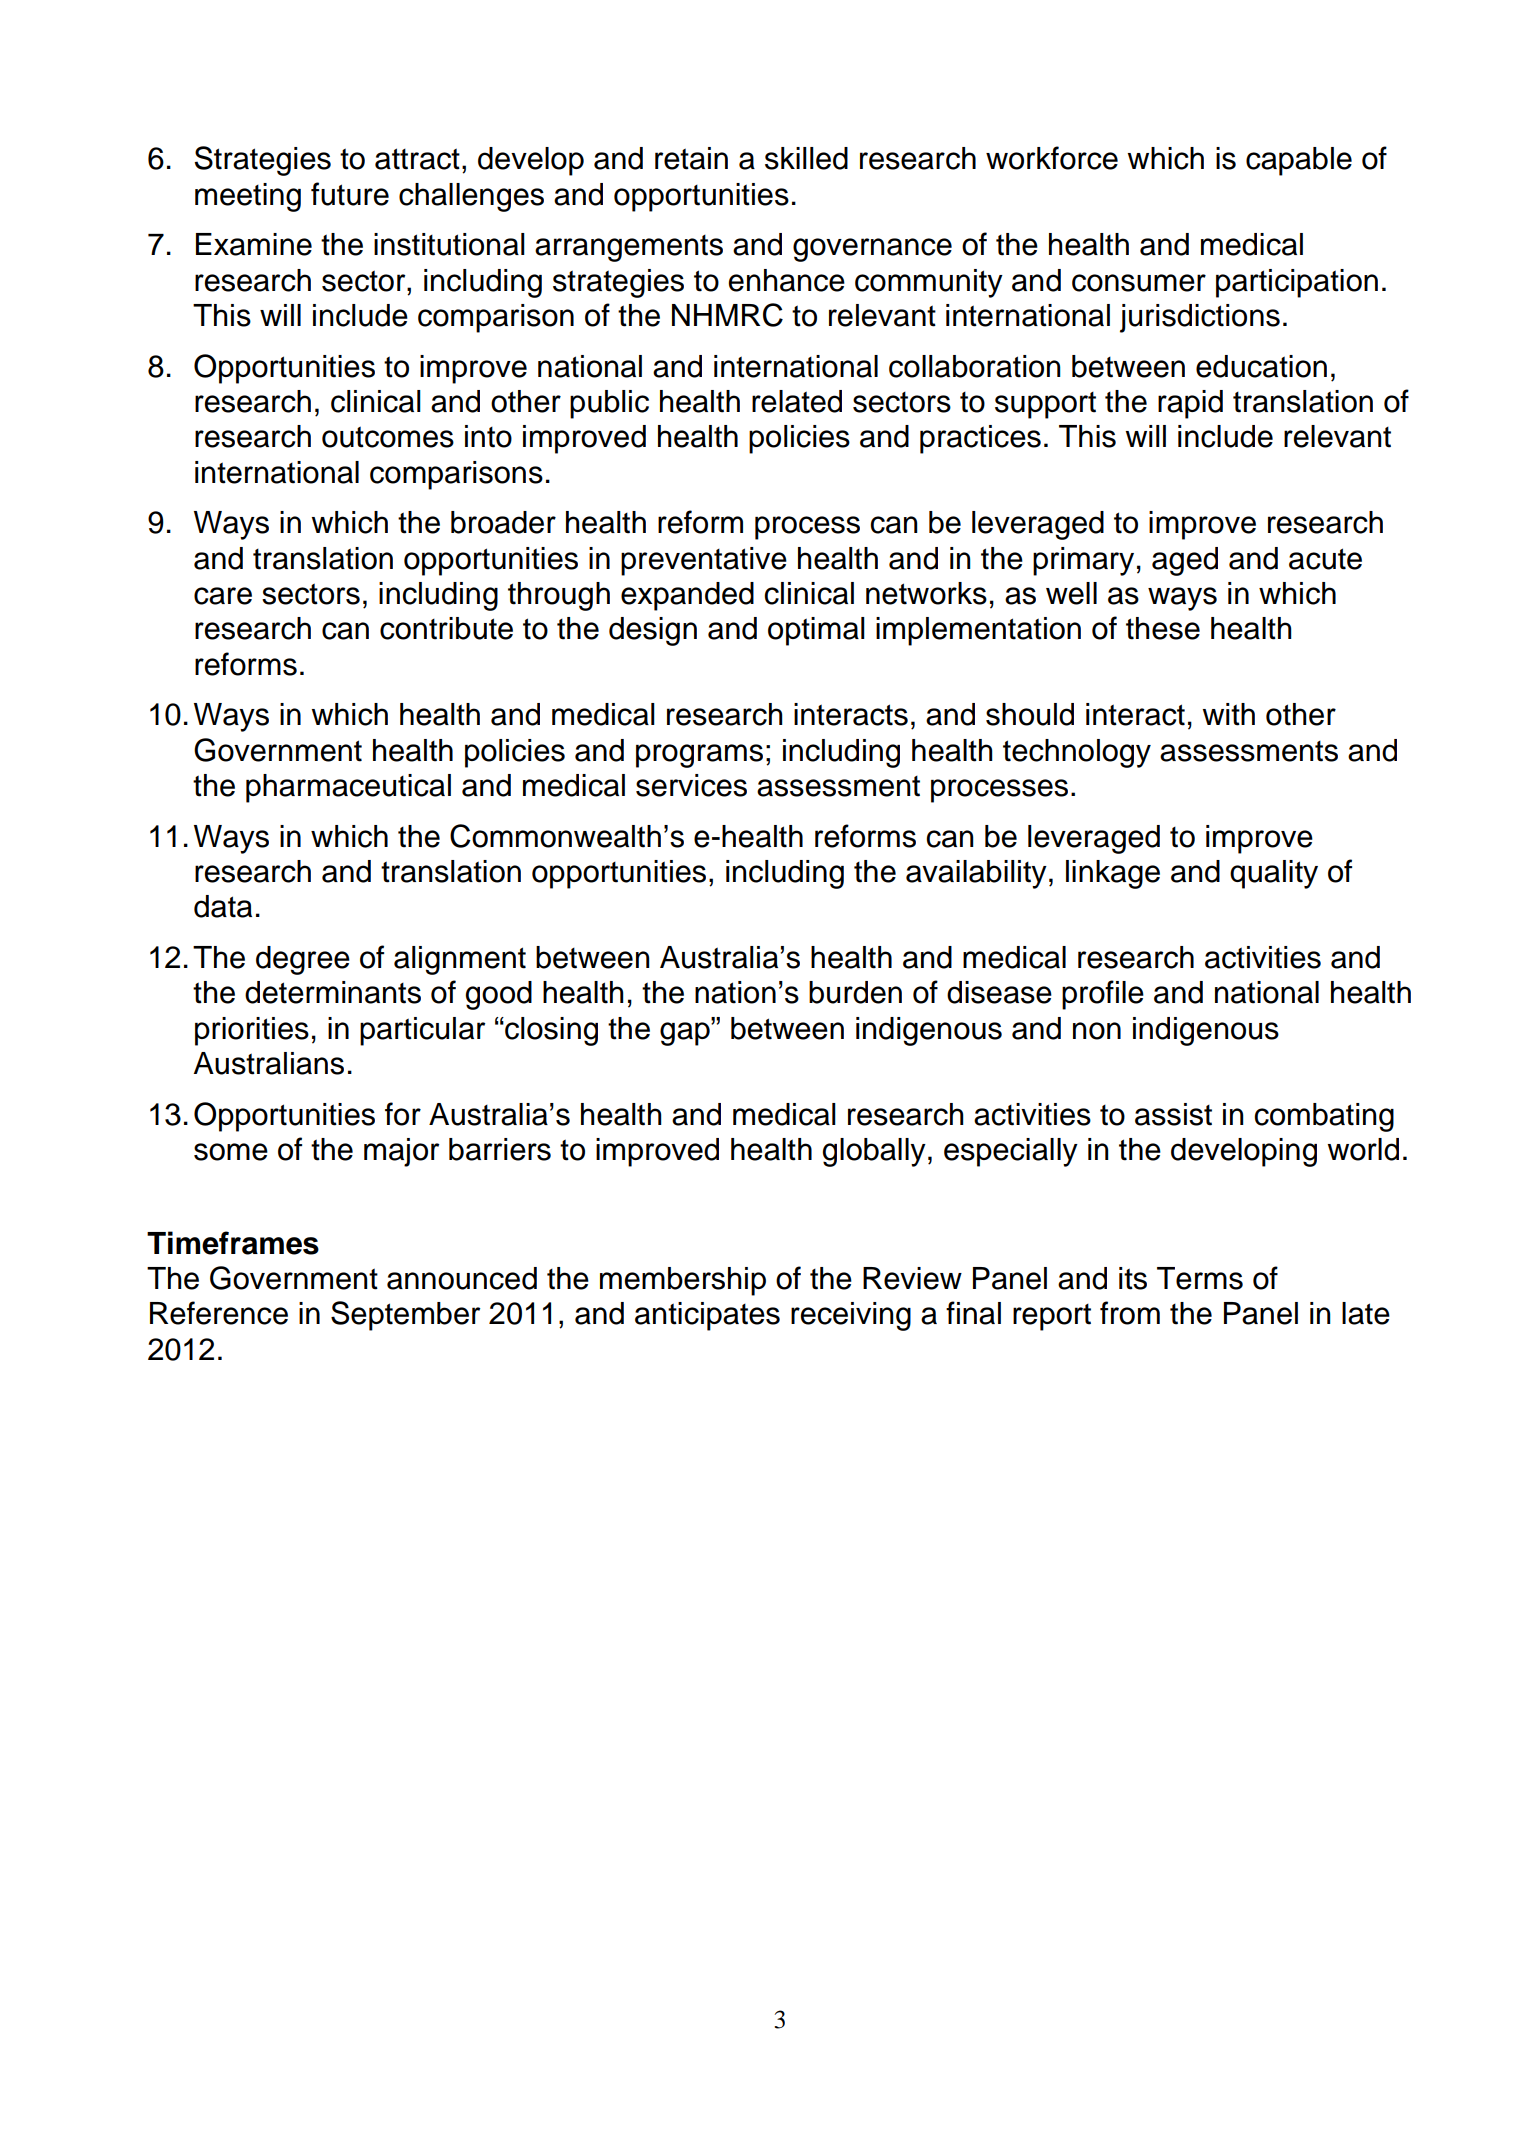  Describe the element at coordinates (1299, 161) in the screenshot. I see `capable` at that location.
